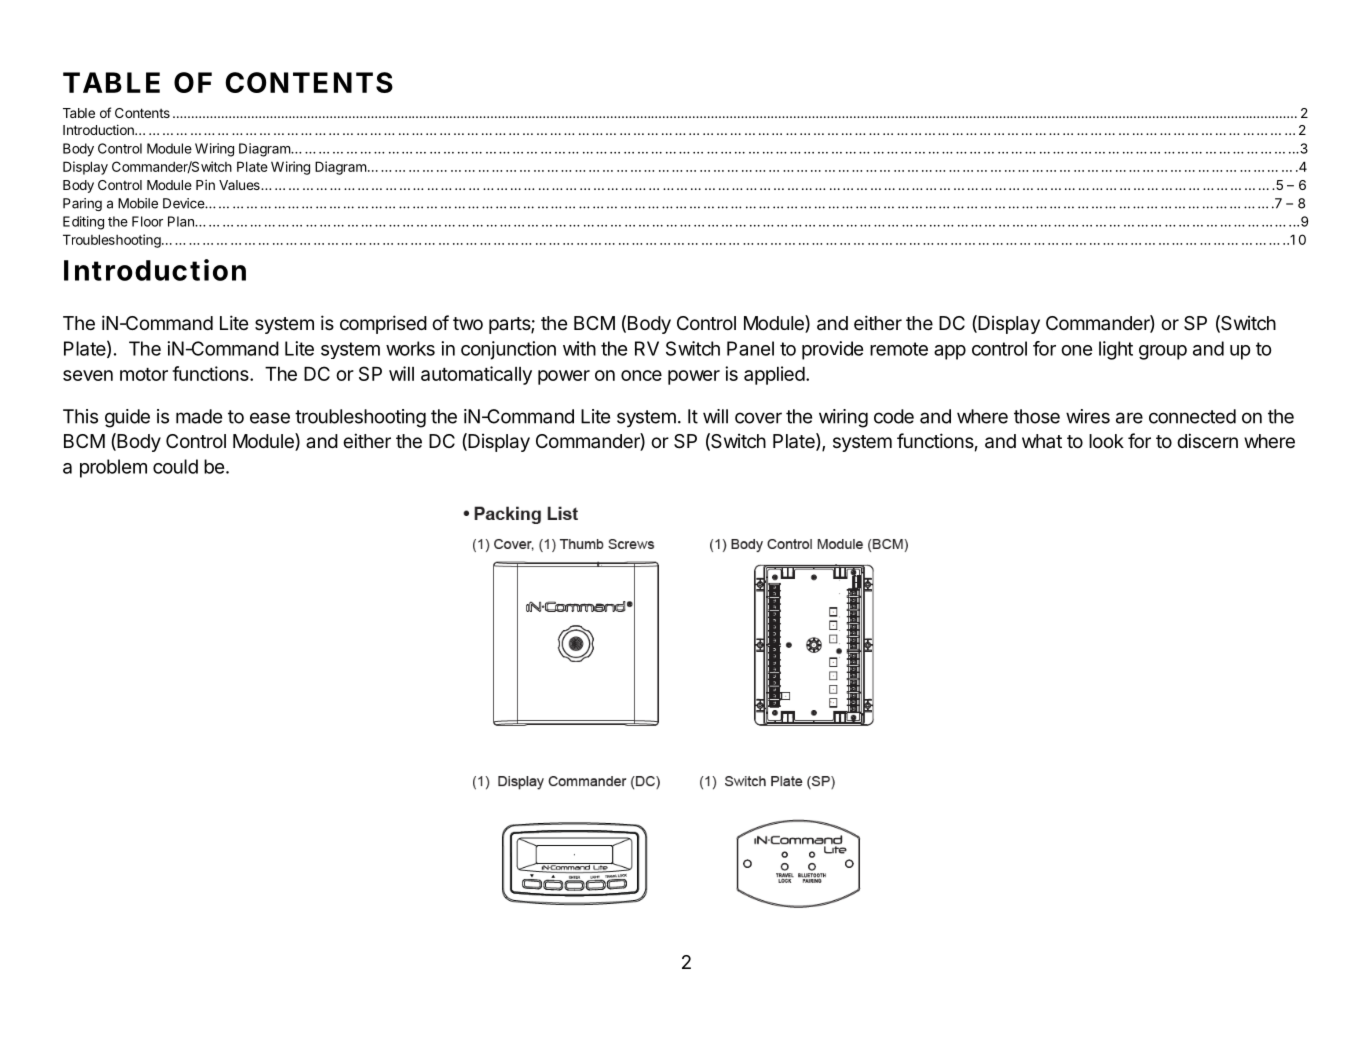 This screenshot has height=1060, width=1371. Describe the element at coordinates (175, 466) in the screenshot. I see `could` at that location.
